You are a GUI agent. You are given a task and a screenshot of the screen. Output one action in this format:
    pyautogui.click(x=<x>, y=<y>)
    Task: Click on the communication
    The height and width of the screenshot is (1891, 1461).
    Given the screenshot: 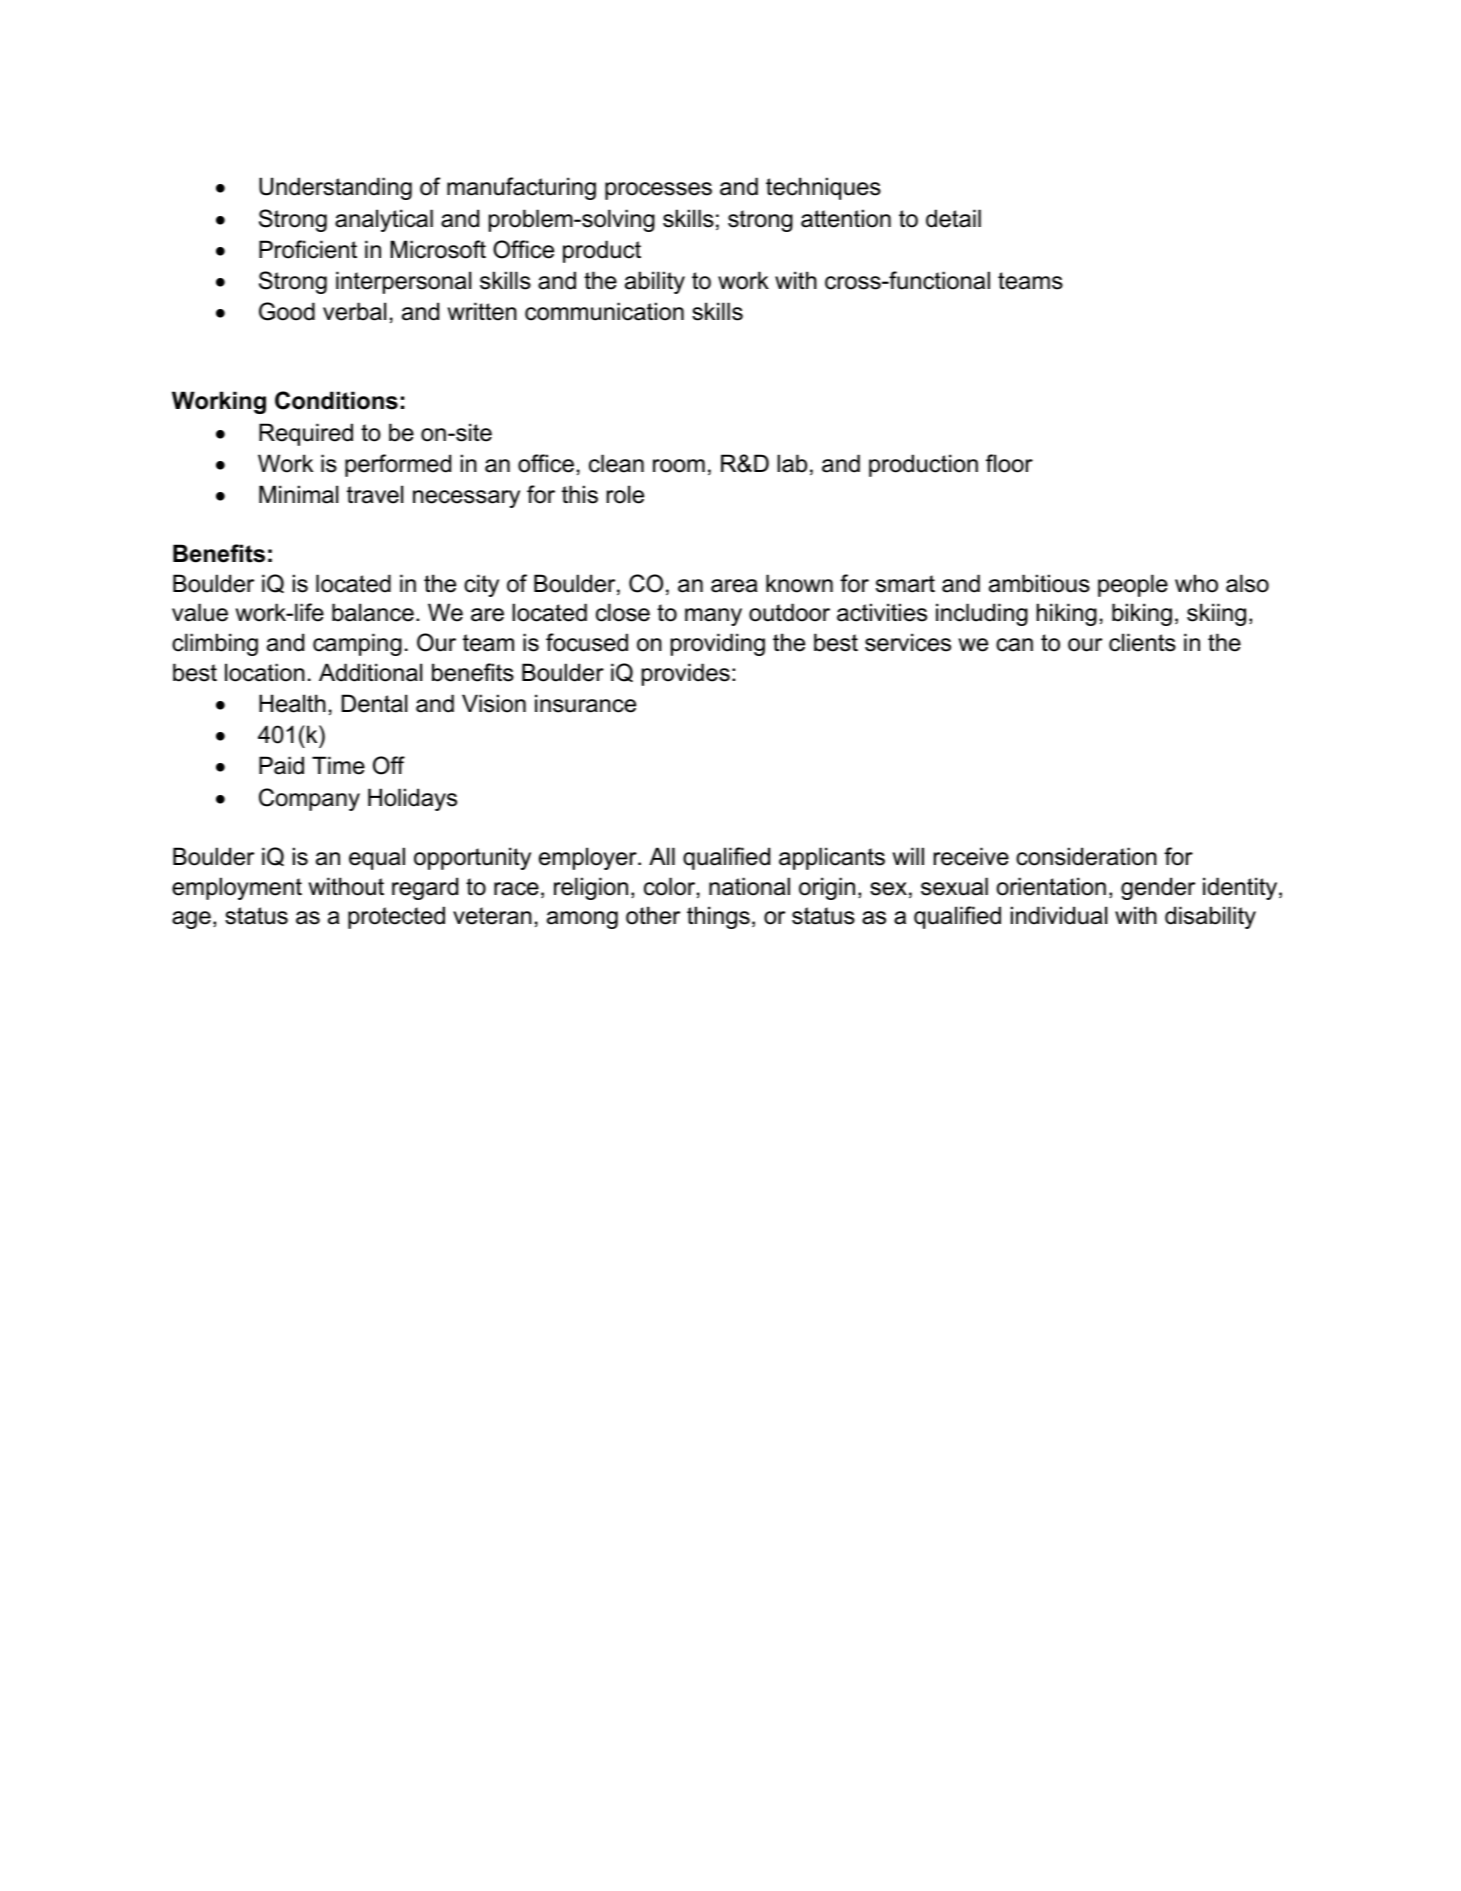 What is the action you would take?
    pyautogui.click(x=604, y=311)
